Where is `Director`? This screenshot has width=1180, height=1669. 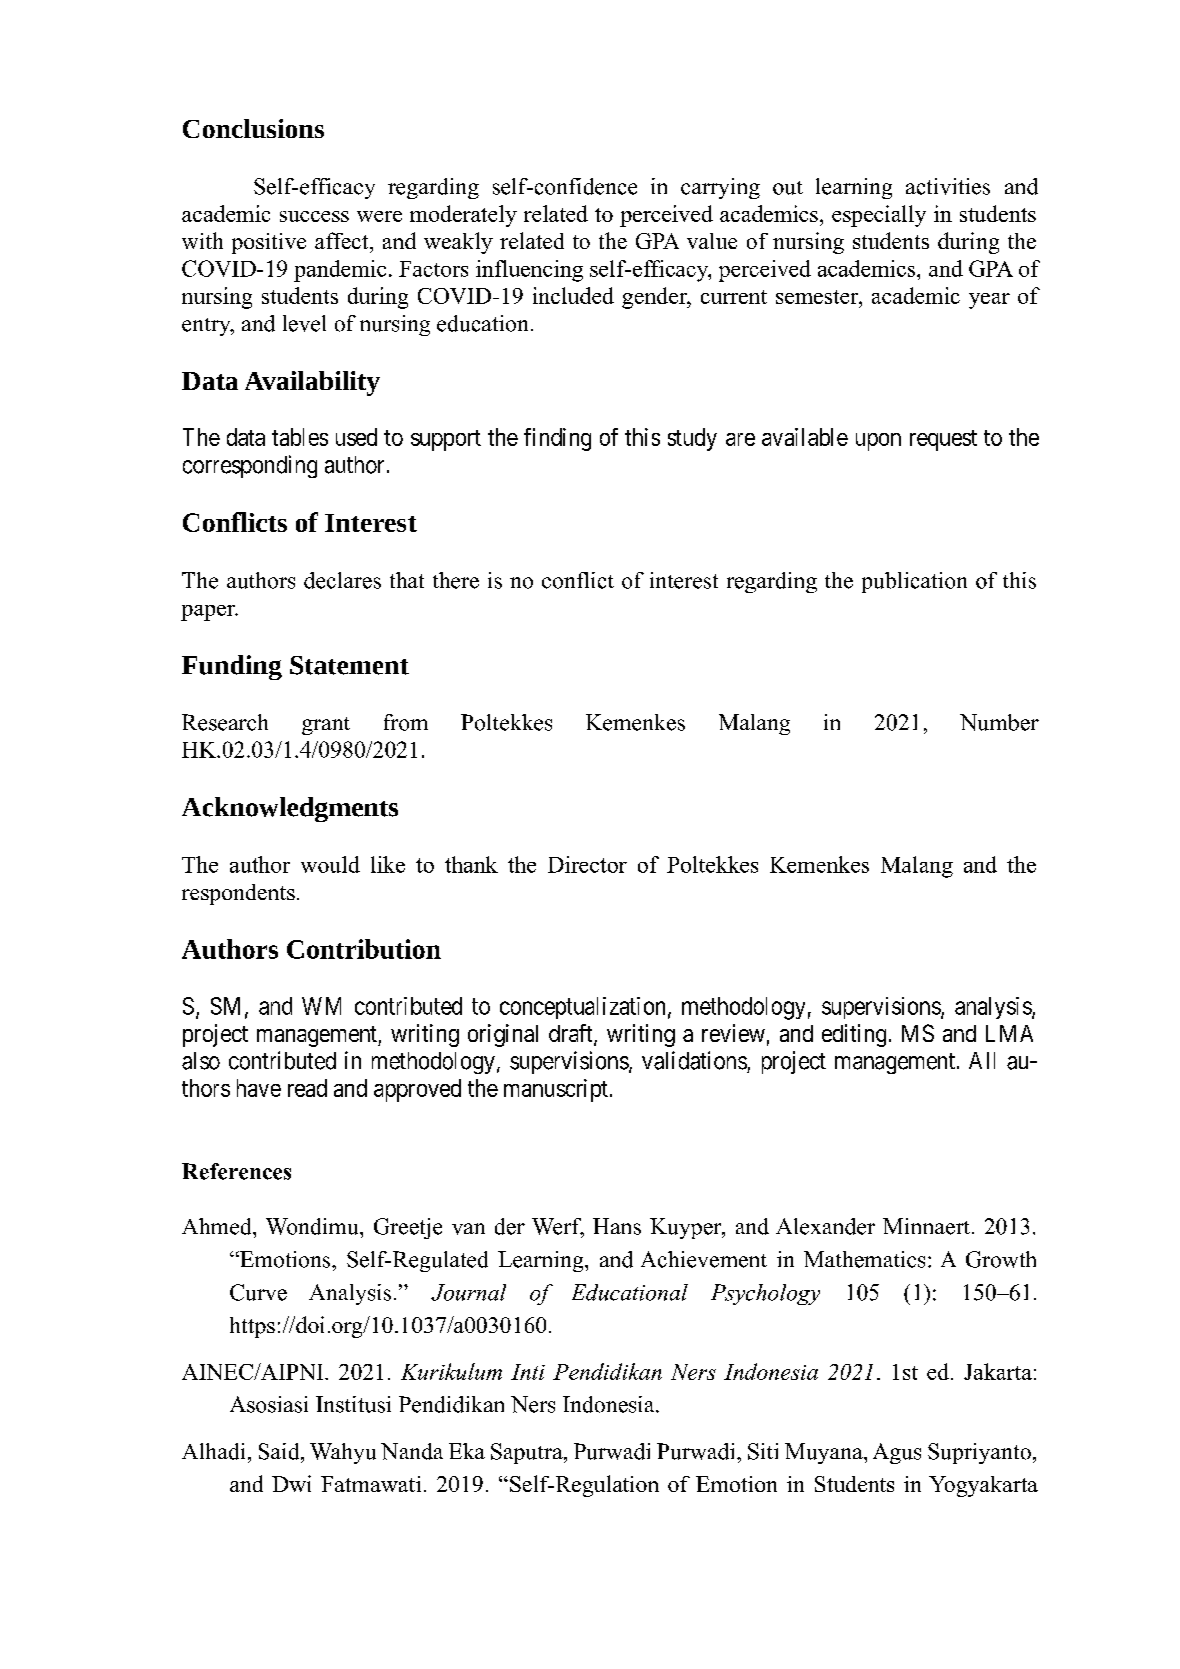
Director is located at coordinates (587, 864).
